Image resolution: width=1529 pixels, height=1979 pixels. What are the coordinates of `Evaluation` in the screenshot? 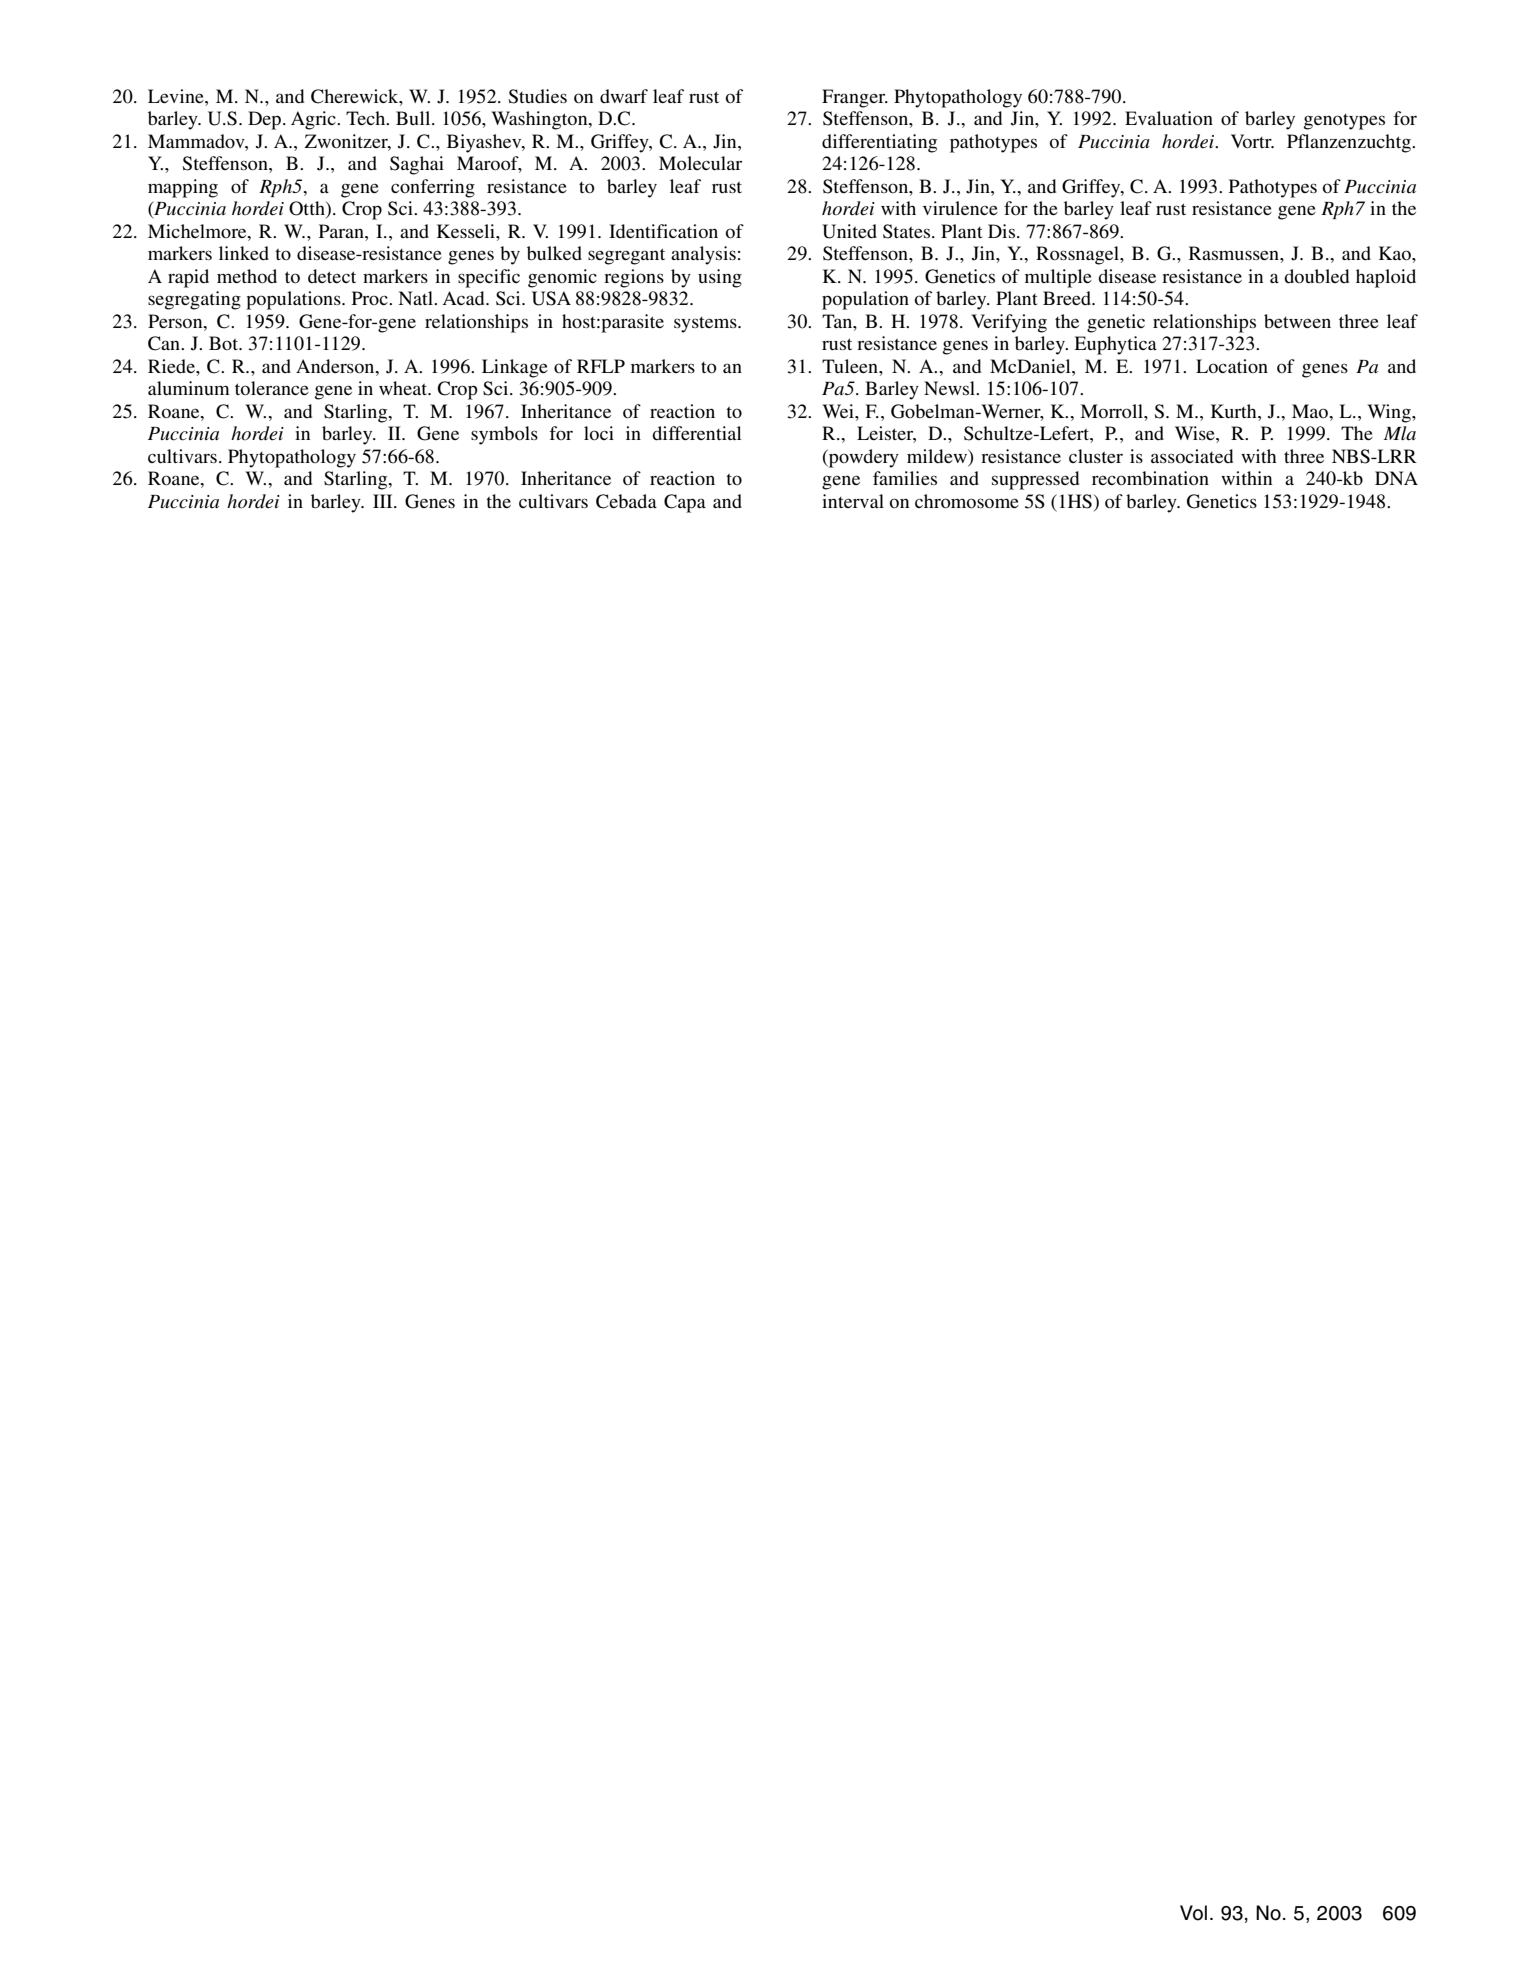 It's located at (1169, 118).
